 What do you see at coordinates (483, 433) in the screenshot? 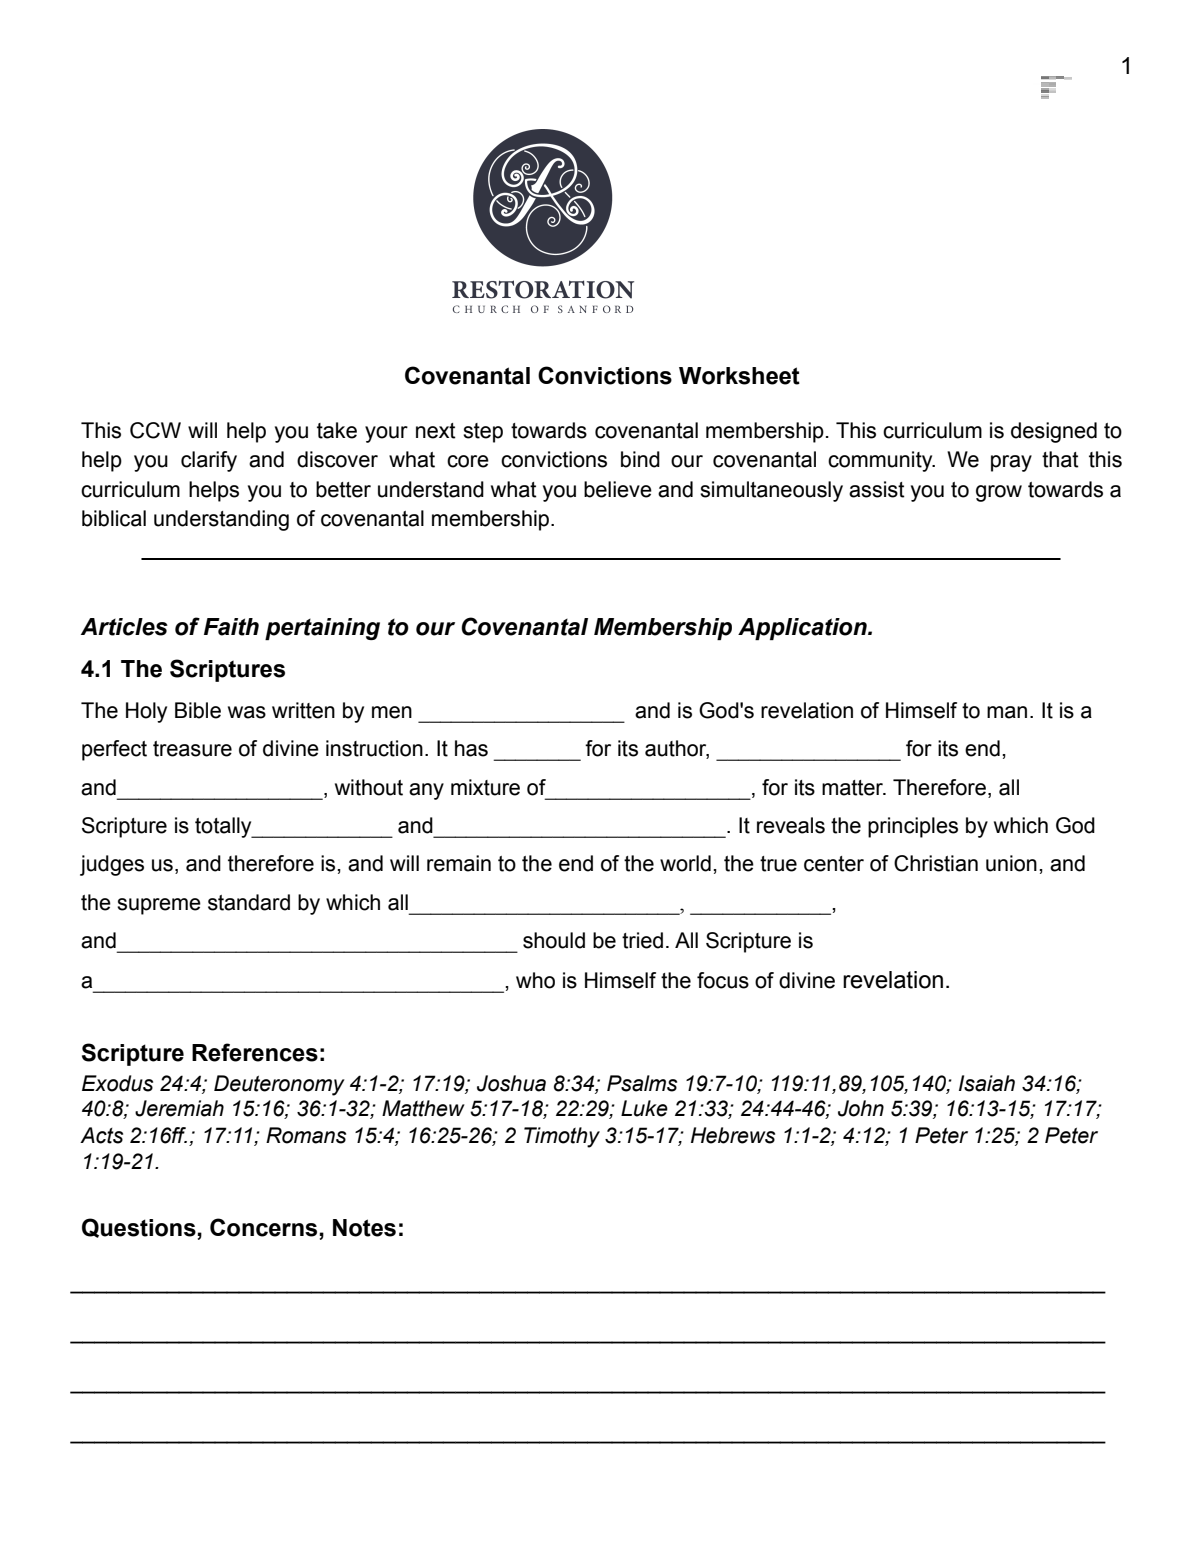
I see `step` at bounding box center [483, 433].
